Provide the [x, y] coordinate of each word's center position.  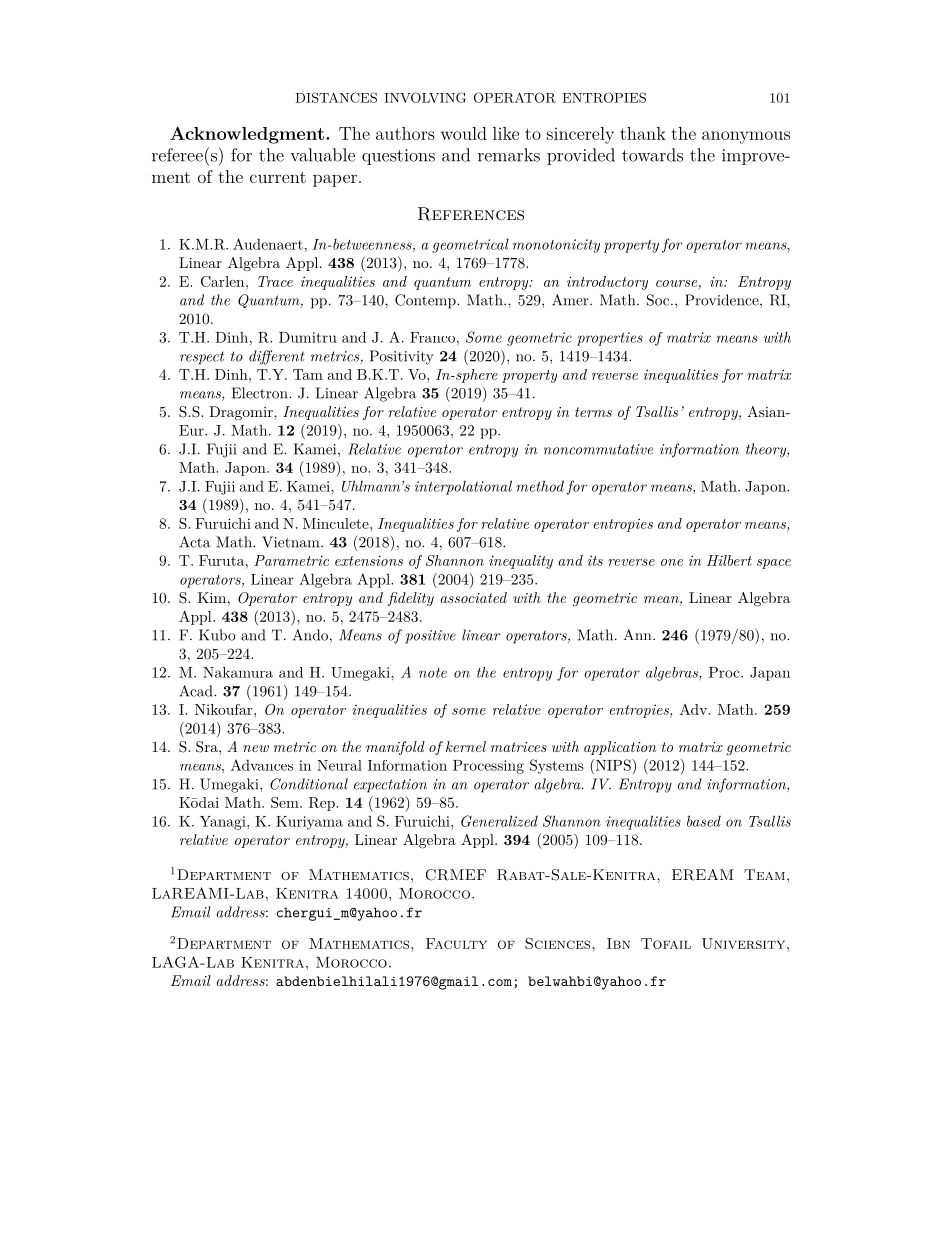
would [464, 133]
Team [764, 874]
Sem [286, 802]
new [256, 748]
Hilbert [729, 560]
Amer [571, 300]
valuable [322, 155]
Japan [770, 674]
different [276, 357]
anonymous [746, 137]
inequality [521, 562]
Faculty [456, 943]
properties [610, 339]
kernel [466, 746]
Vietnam [292, 542]
